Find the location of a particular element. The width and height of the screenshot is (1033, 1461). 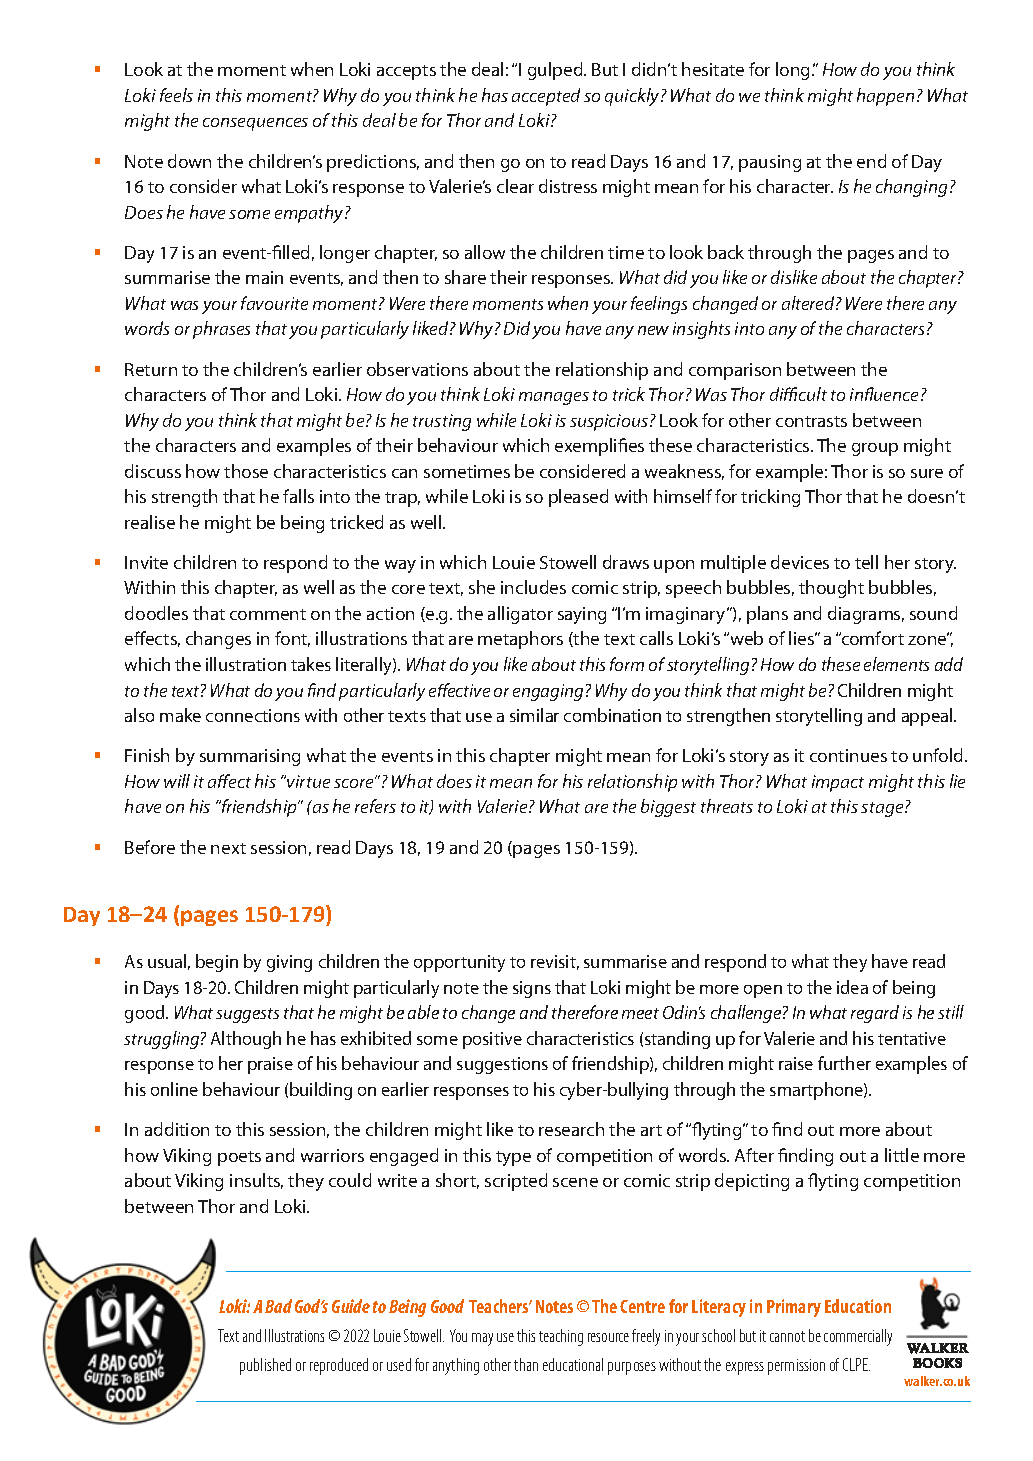

next is located at coordinates (228, 848).
